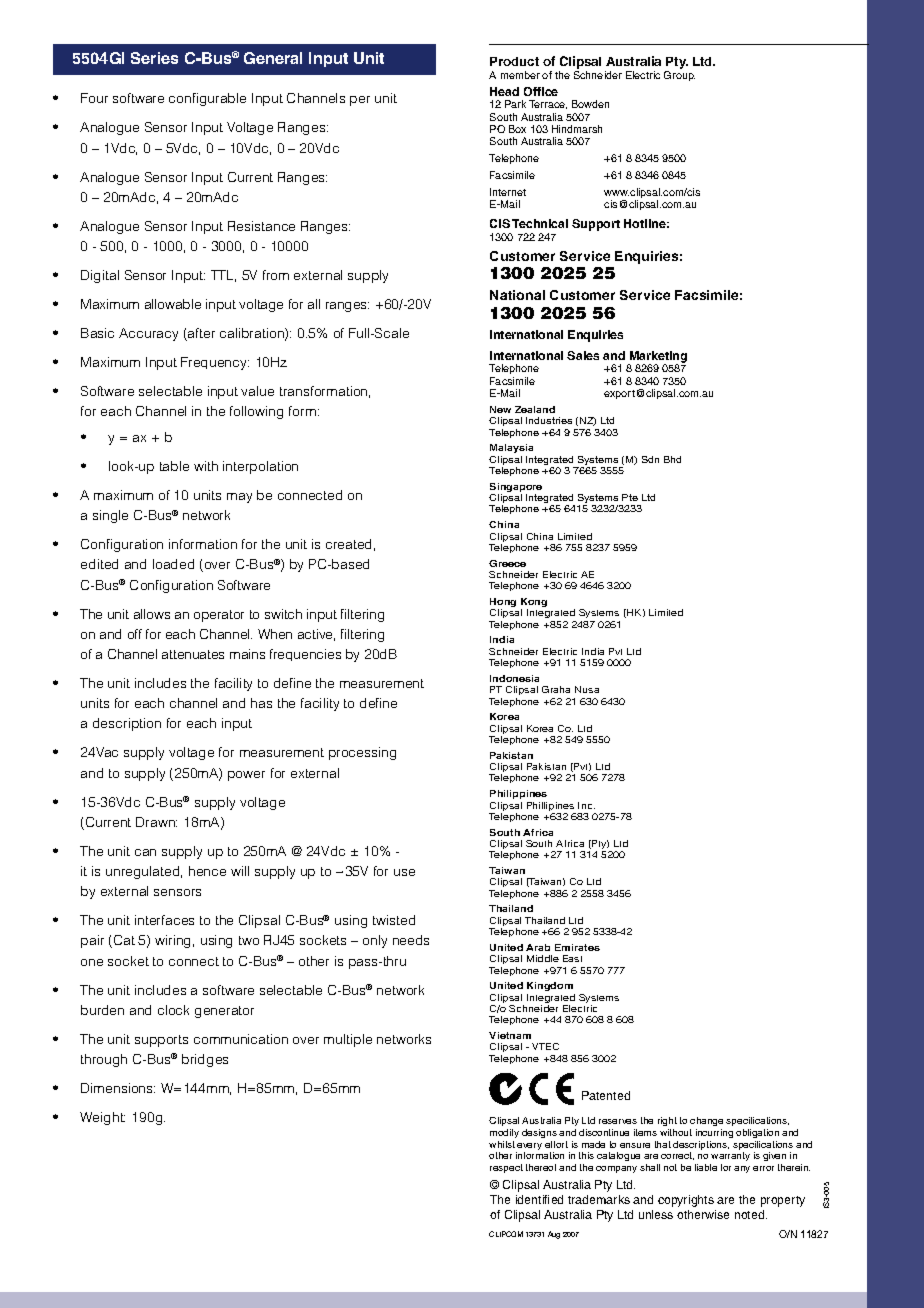  What do you see at coordinates (577, 947) in the screenshot?
I see `Emirates` at bounding box center [577, 947].
